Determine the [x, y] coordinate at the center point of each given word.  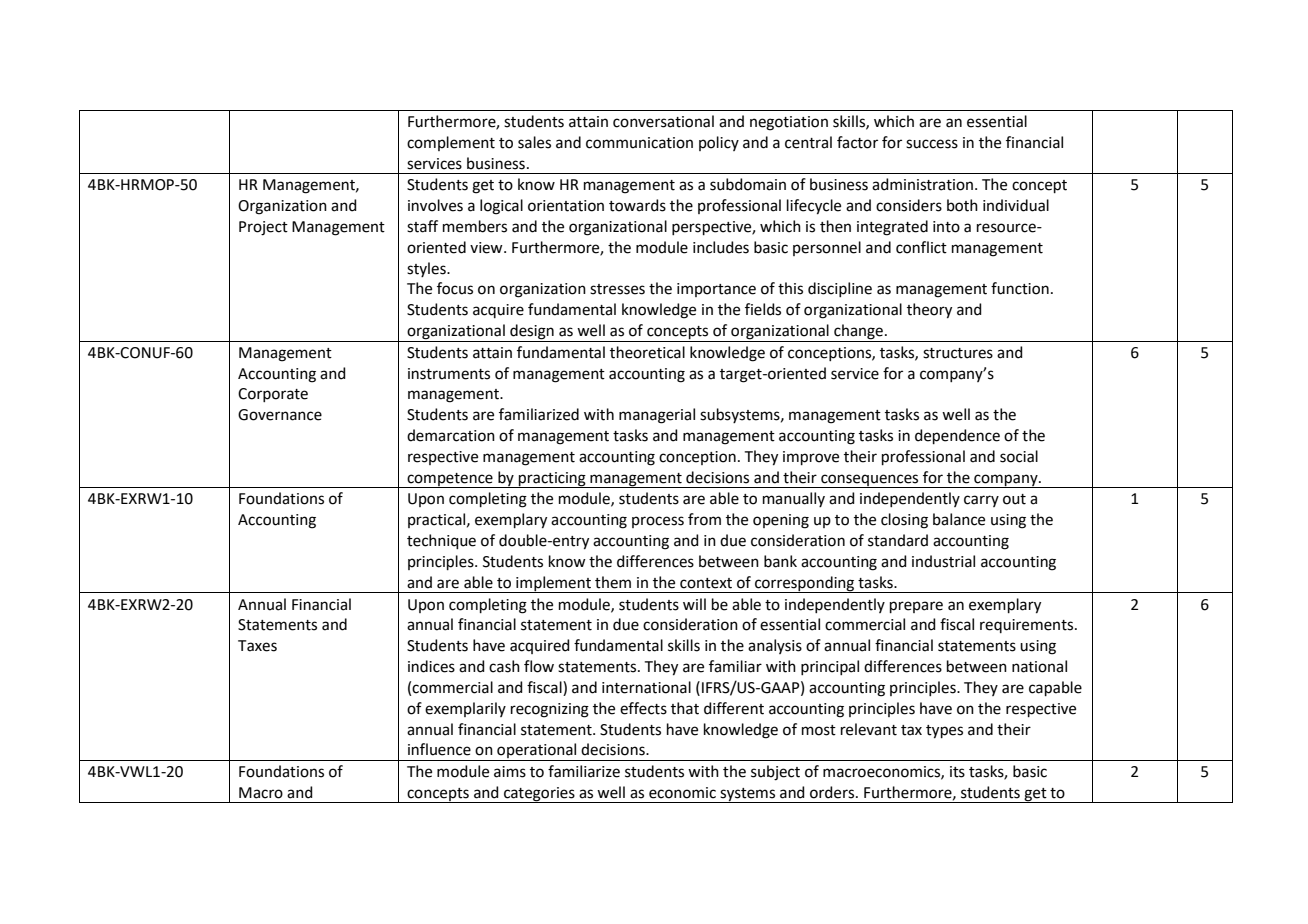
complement [451, 143]
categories [539, 795]
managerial [657, 416]
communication [639, 143]
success [932, 144]
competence [450, 480]
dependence [957, 436]
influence [439, 749]
